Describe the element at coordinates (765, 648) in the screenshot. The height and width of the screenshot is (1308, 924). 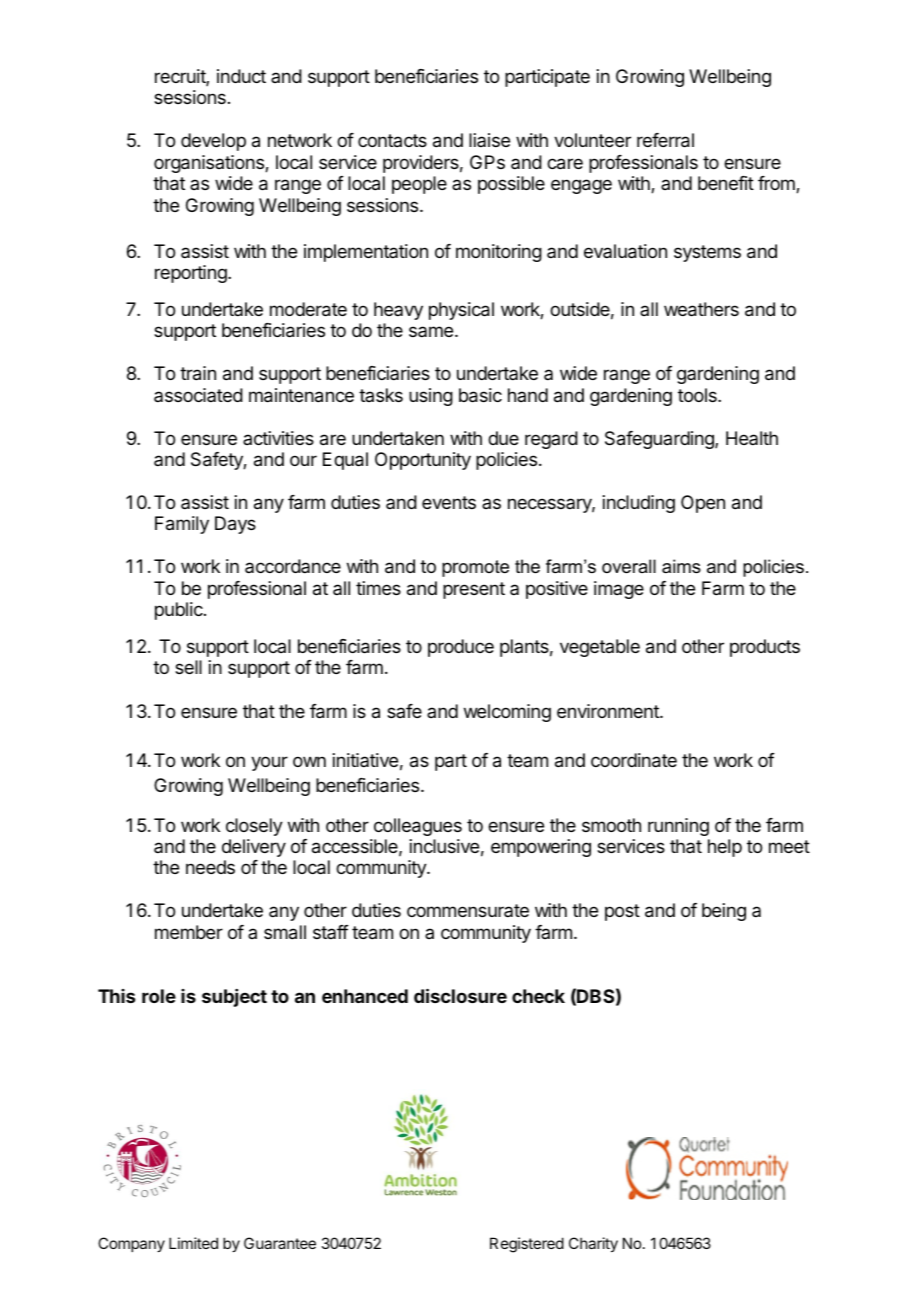
I see `products` at that location.
